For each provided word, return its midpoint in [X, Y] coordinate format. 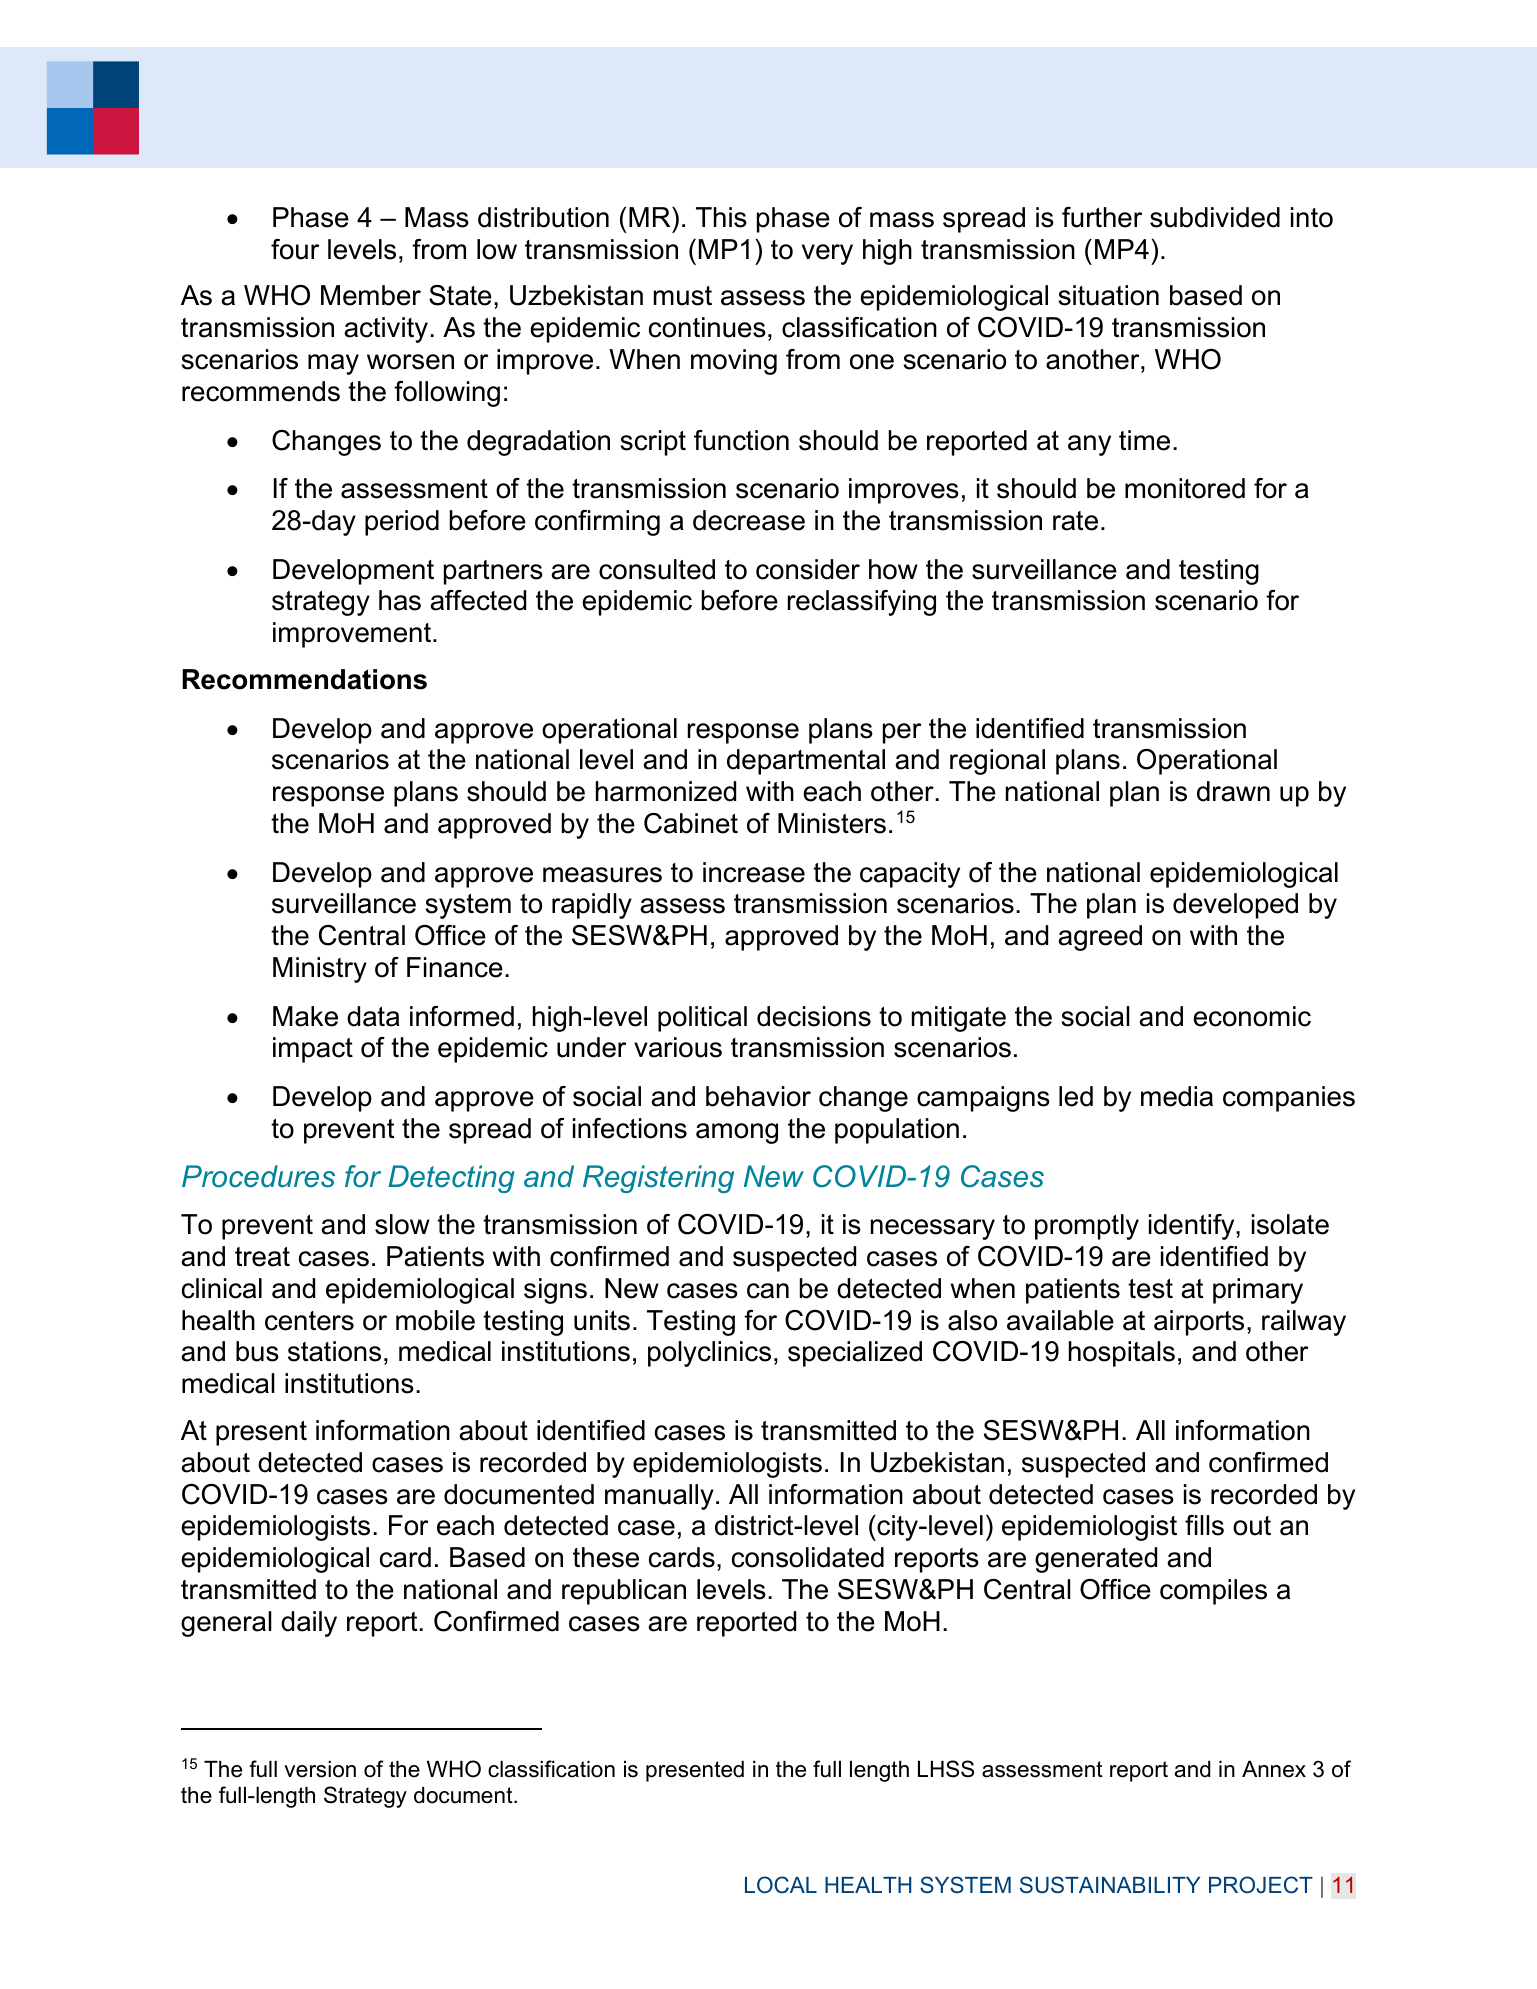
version [320, 1769]
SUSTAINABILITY [1110, 1885]
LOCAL [781, 1885]
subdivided [1215, 217]
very [827, 254]
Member [371, 295]
